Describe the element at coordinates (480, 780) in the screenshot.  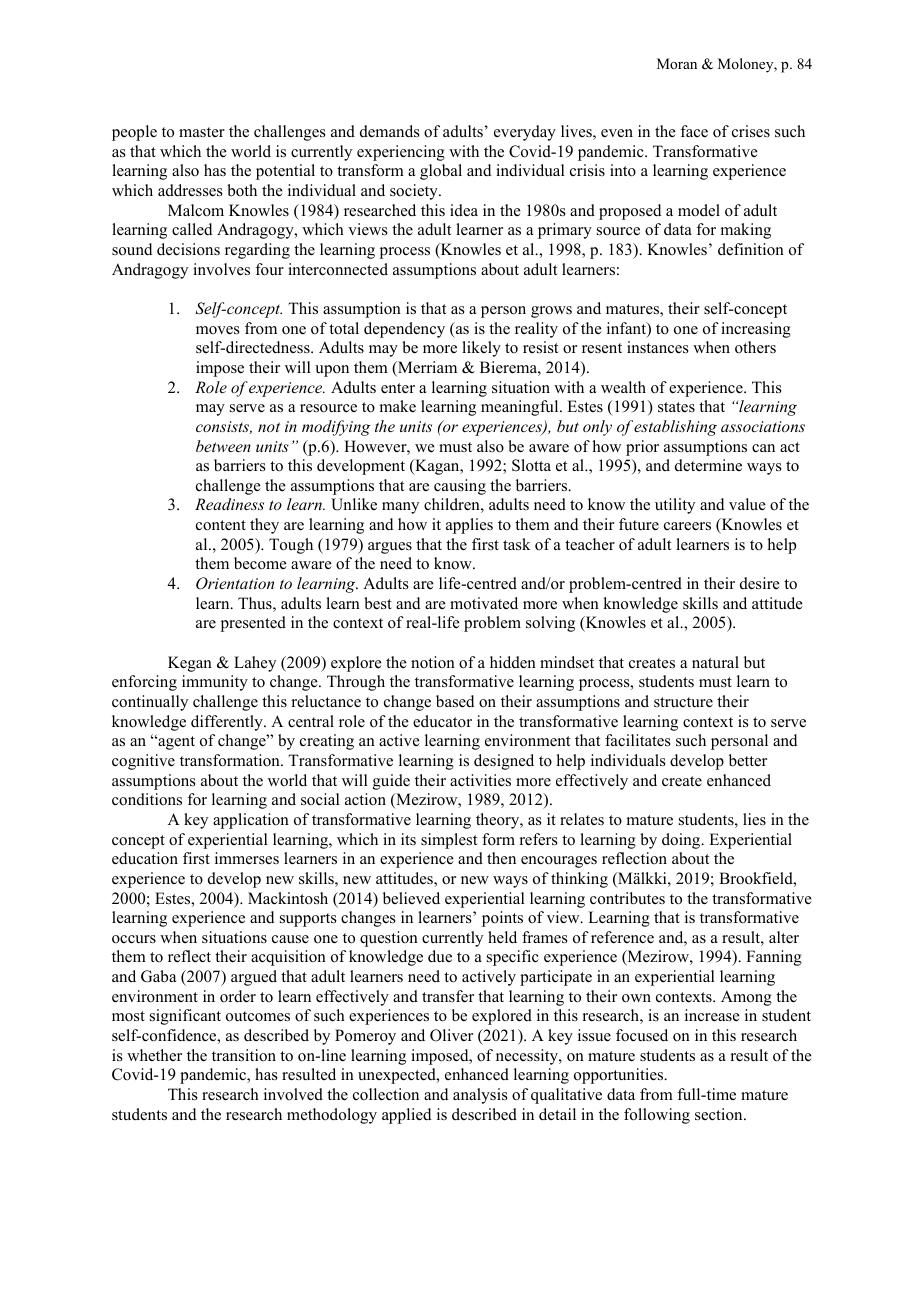
I see `activities` at that location.
